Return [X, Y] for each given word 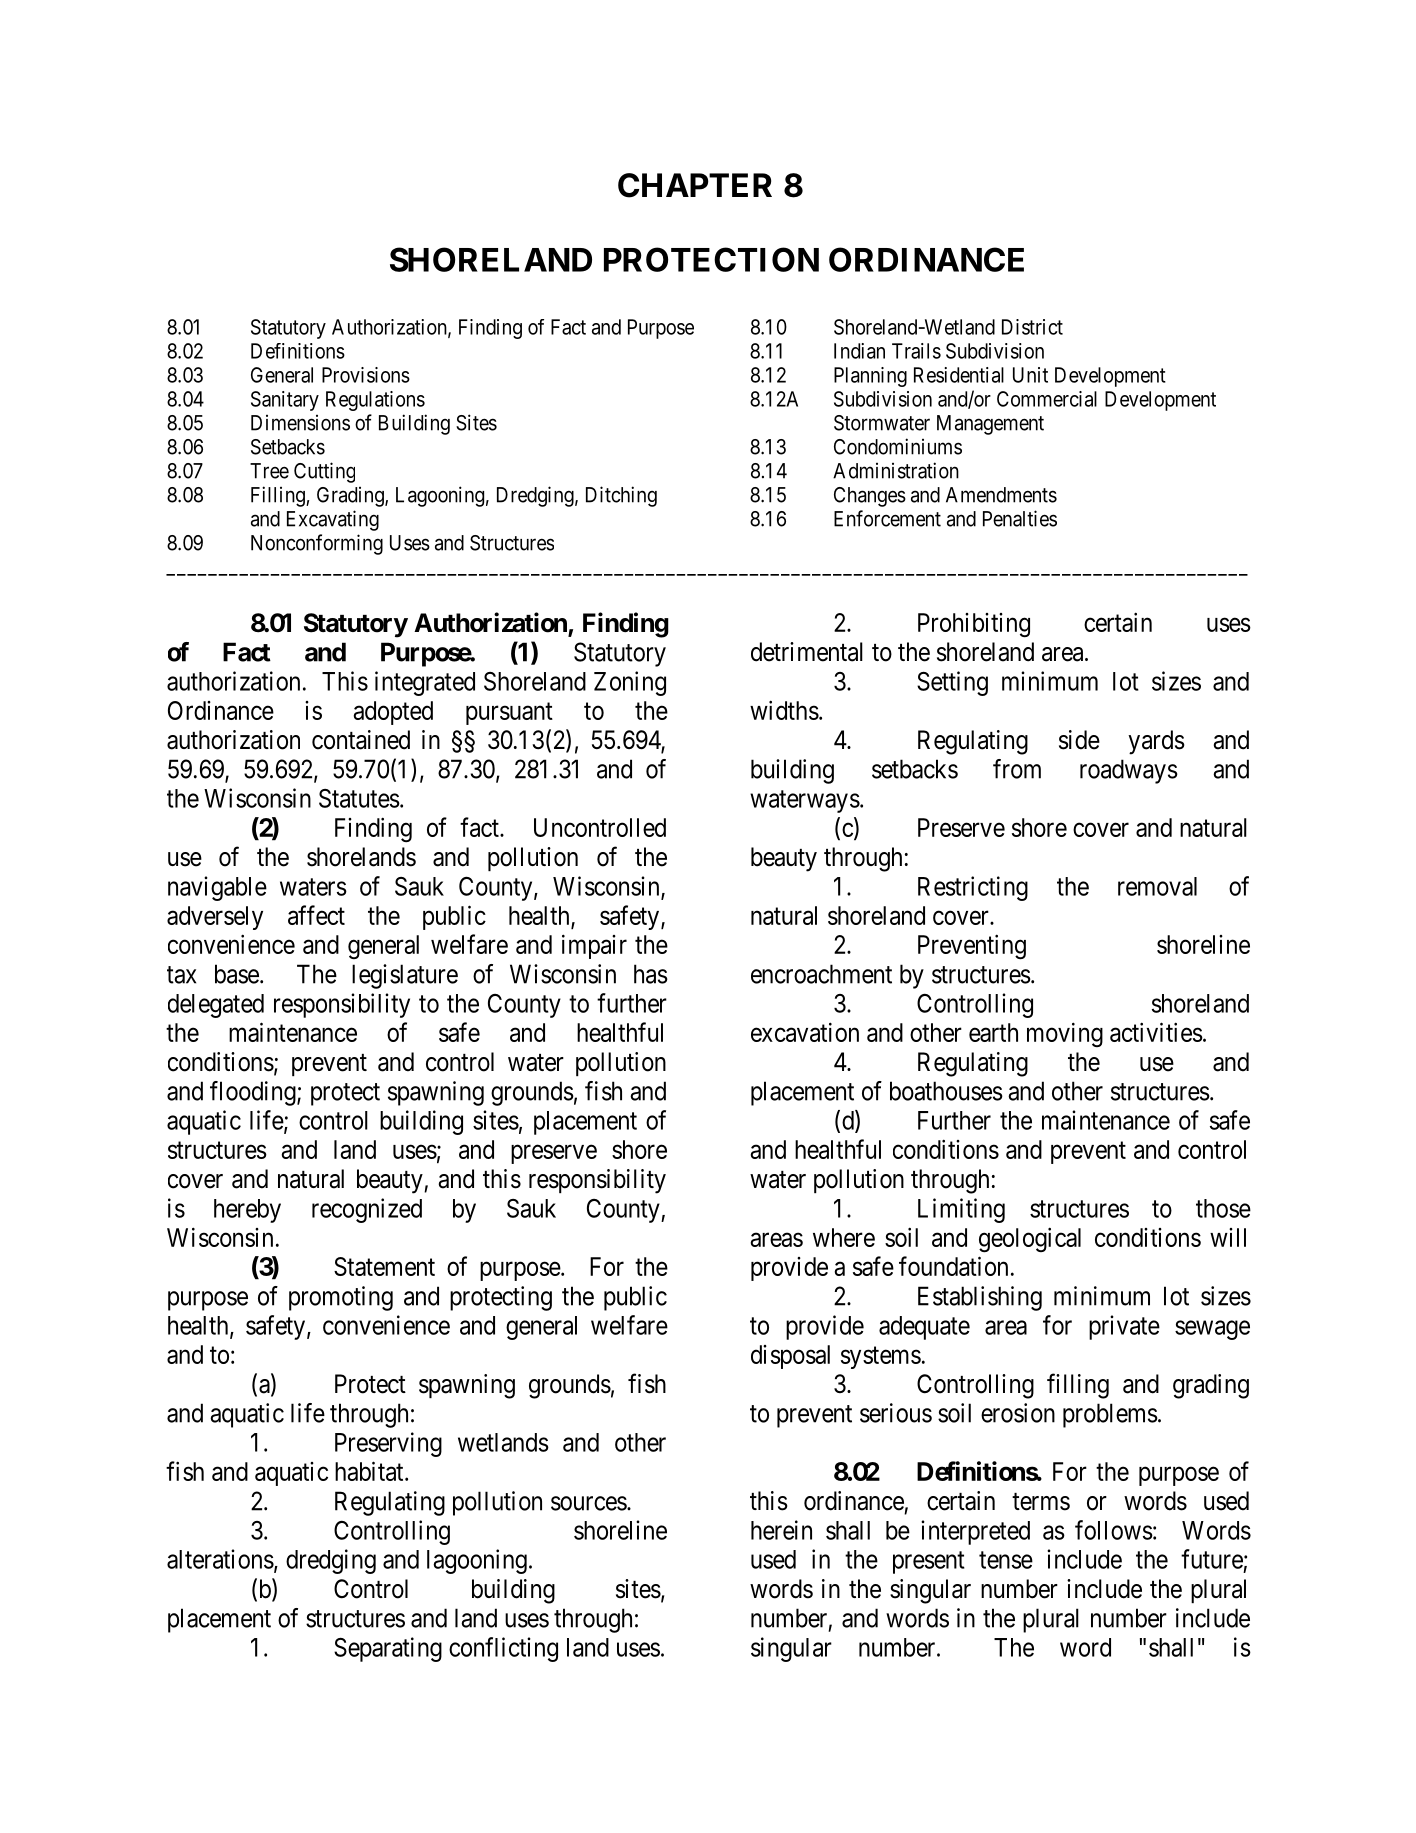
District [1032, 327]
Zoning [630, 683]
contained [361, 740]
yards [1156, 742]
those [1223, 1208]
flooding [254, 1093]
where [844, 1237]
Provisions [366, 375]
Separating [388, 1649]
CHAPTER [695, 185]
